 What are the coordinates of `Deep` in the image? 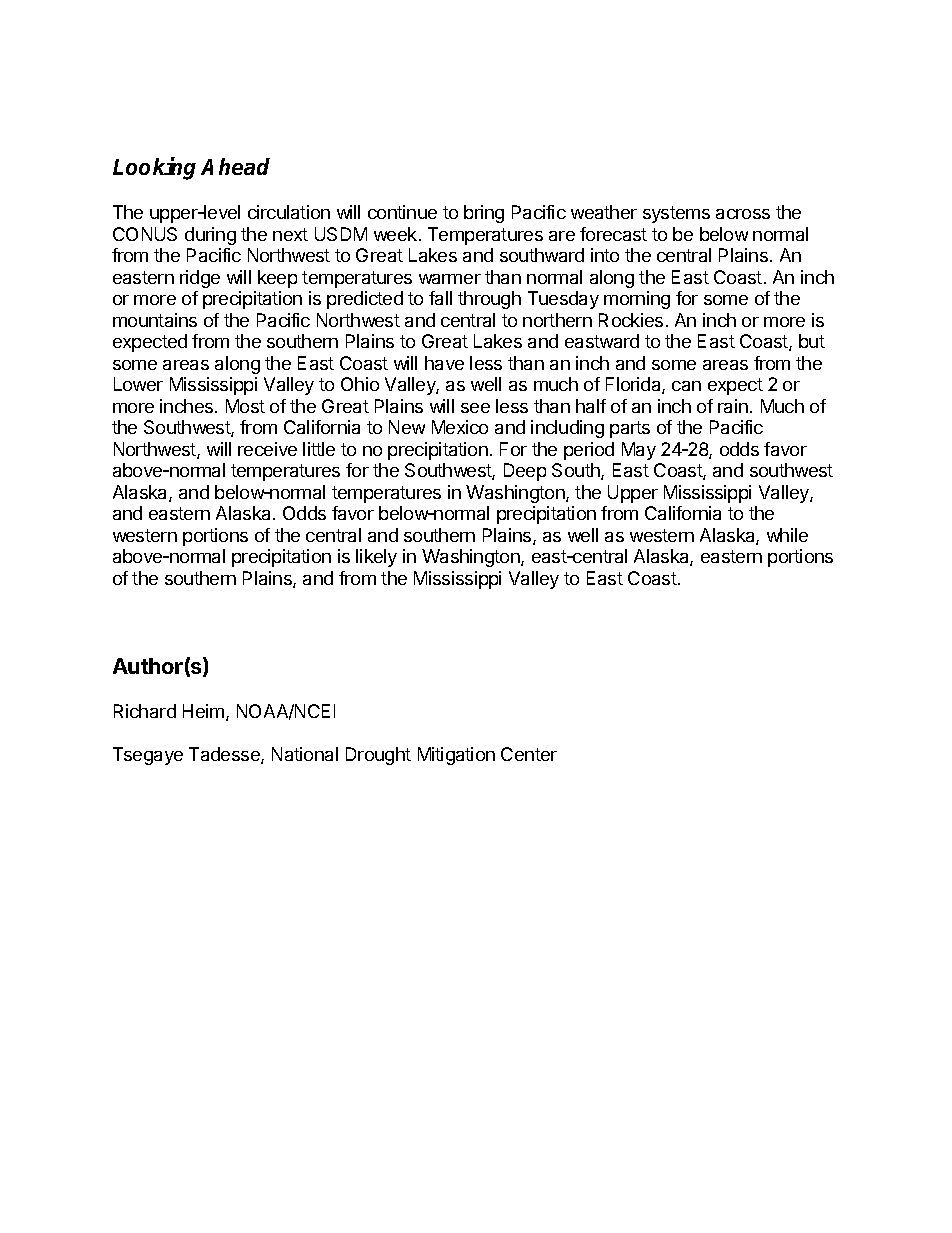 It's located at (525, 472).
